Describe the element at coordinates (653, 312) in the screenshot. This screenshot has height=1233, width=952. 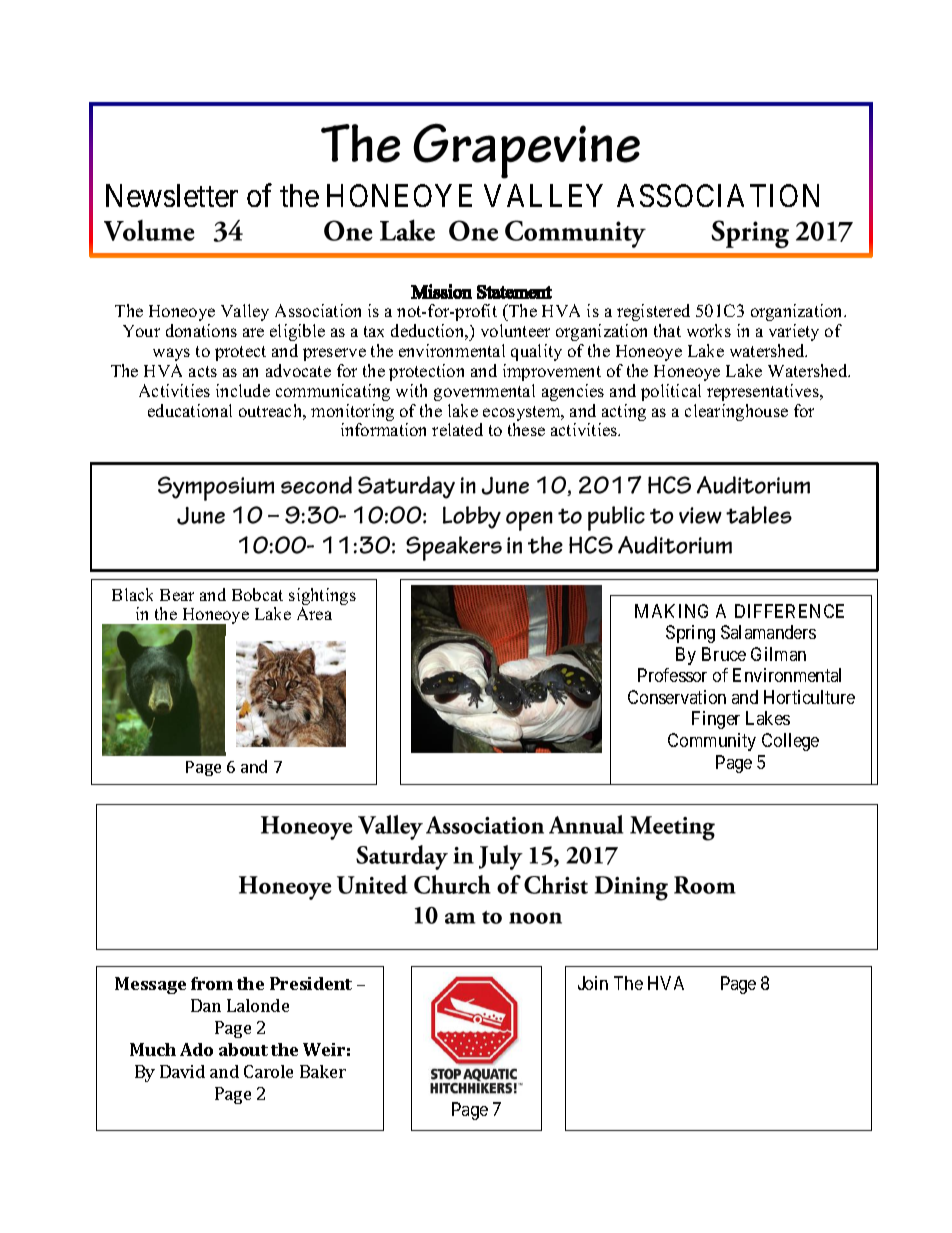
I see `registered` at that location.
